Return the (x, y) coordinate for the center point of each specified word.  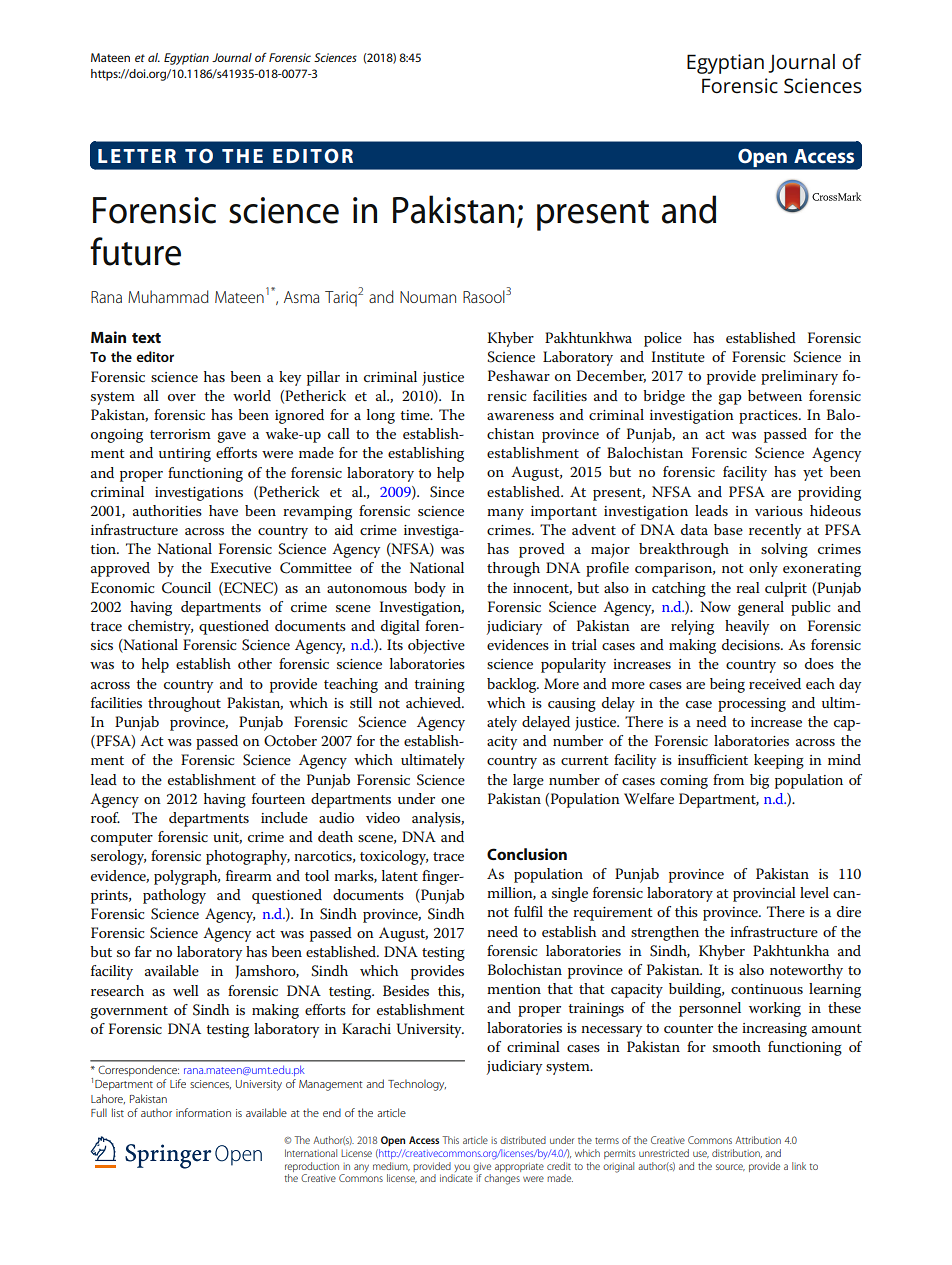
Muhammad (168, 296)
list (118, 1112)
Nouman (428, 297)
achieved (435, 702)
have (223, 510)
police (663, 339)
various (779, 511)
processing (752, 705)
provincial (764, 894)
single (570, 894)
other (255, 663)
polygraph (187, 877)
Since (447, 492)
